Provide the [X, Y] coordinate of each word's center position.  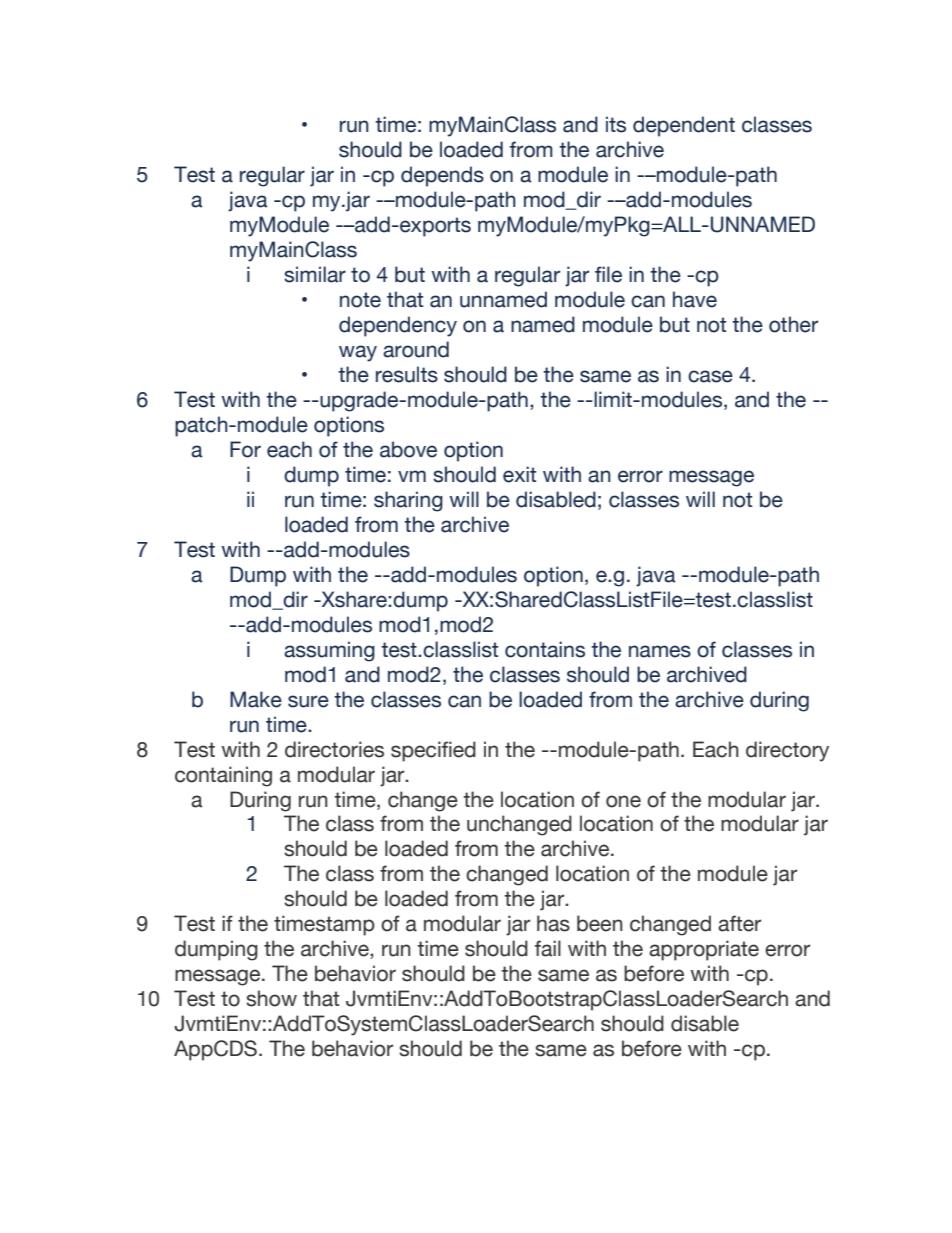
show [271, 998]
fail [548, 948]
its [616, 124]
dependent [684, 126]
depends [442, 176]
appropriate [704, 950]
